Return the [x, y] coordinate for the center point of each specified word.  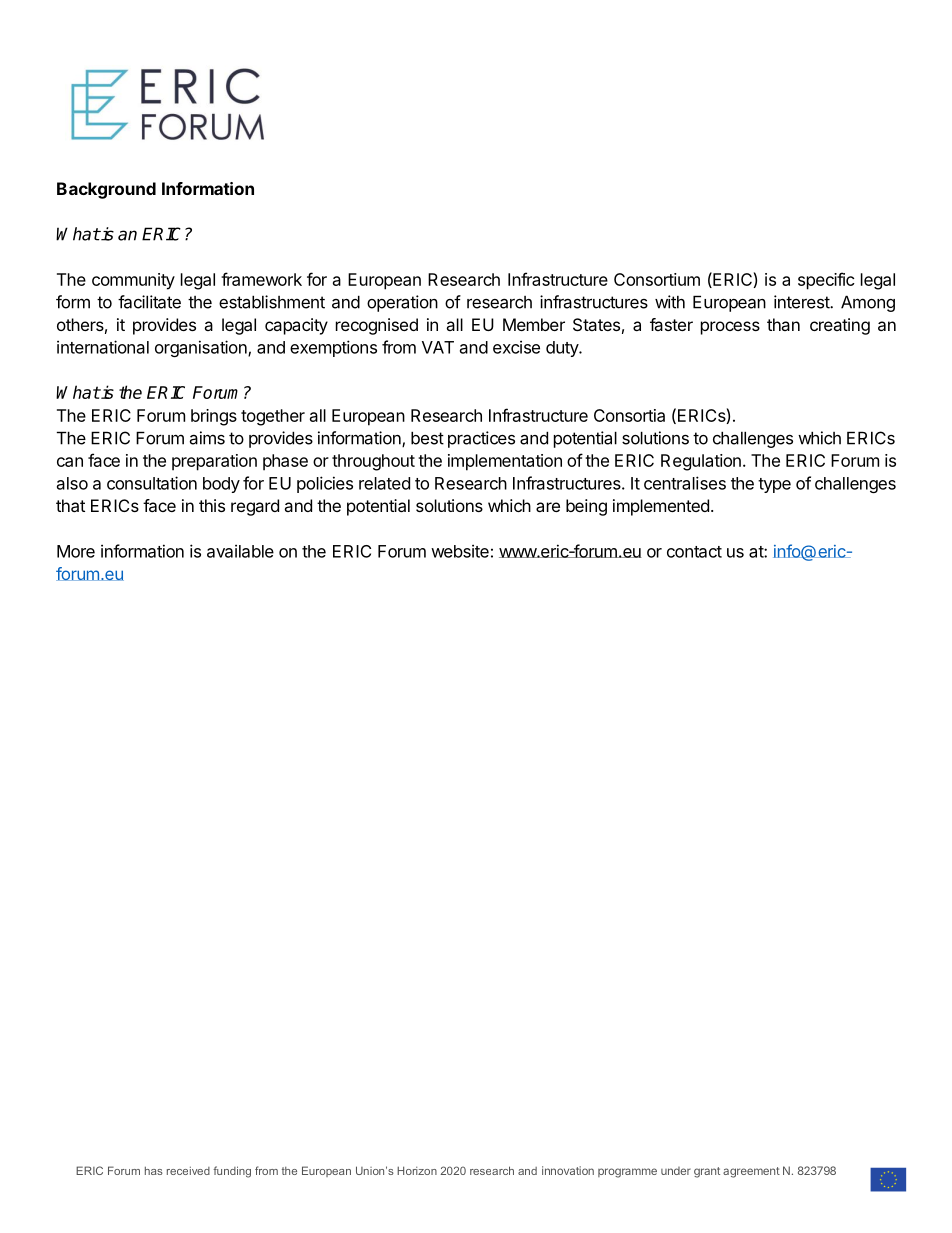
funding [232, 1172]
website [460, 551]
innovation [568, 1170]
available [240, 551]
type [774, 485]
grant [707, 1172]
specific [826, 281]
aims [207, 438]
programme [627, 1173]
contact [694, 552]
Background [106, 190]
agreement [751, 1172]
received [188, 1170]
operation [402, 303]
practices [481, 439]
